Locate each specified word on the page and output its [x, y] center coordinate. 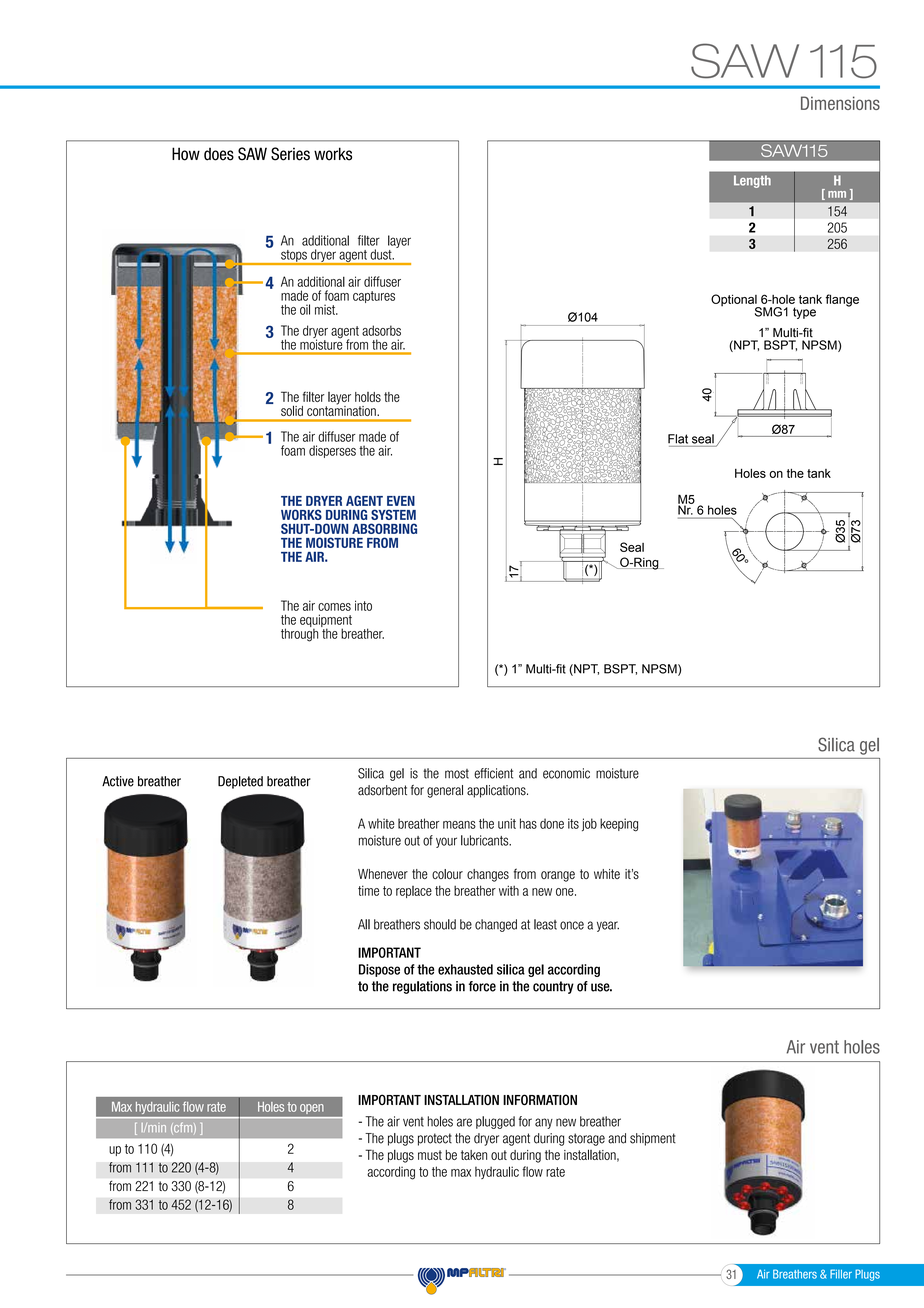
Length [752, 181]
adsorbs [381, 330]
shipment [653, 1139]
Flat [678, 439]
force [482, 986]
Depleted [240, 782]
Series [290, 154]
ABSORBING [384, 528]
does [219, 154]
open [312, 1110]
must [430, 1155]
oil [305, 309]
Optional [735, 301]
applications [497, 791]
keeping [619, 825]
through [299, 634]
